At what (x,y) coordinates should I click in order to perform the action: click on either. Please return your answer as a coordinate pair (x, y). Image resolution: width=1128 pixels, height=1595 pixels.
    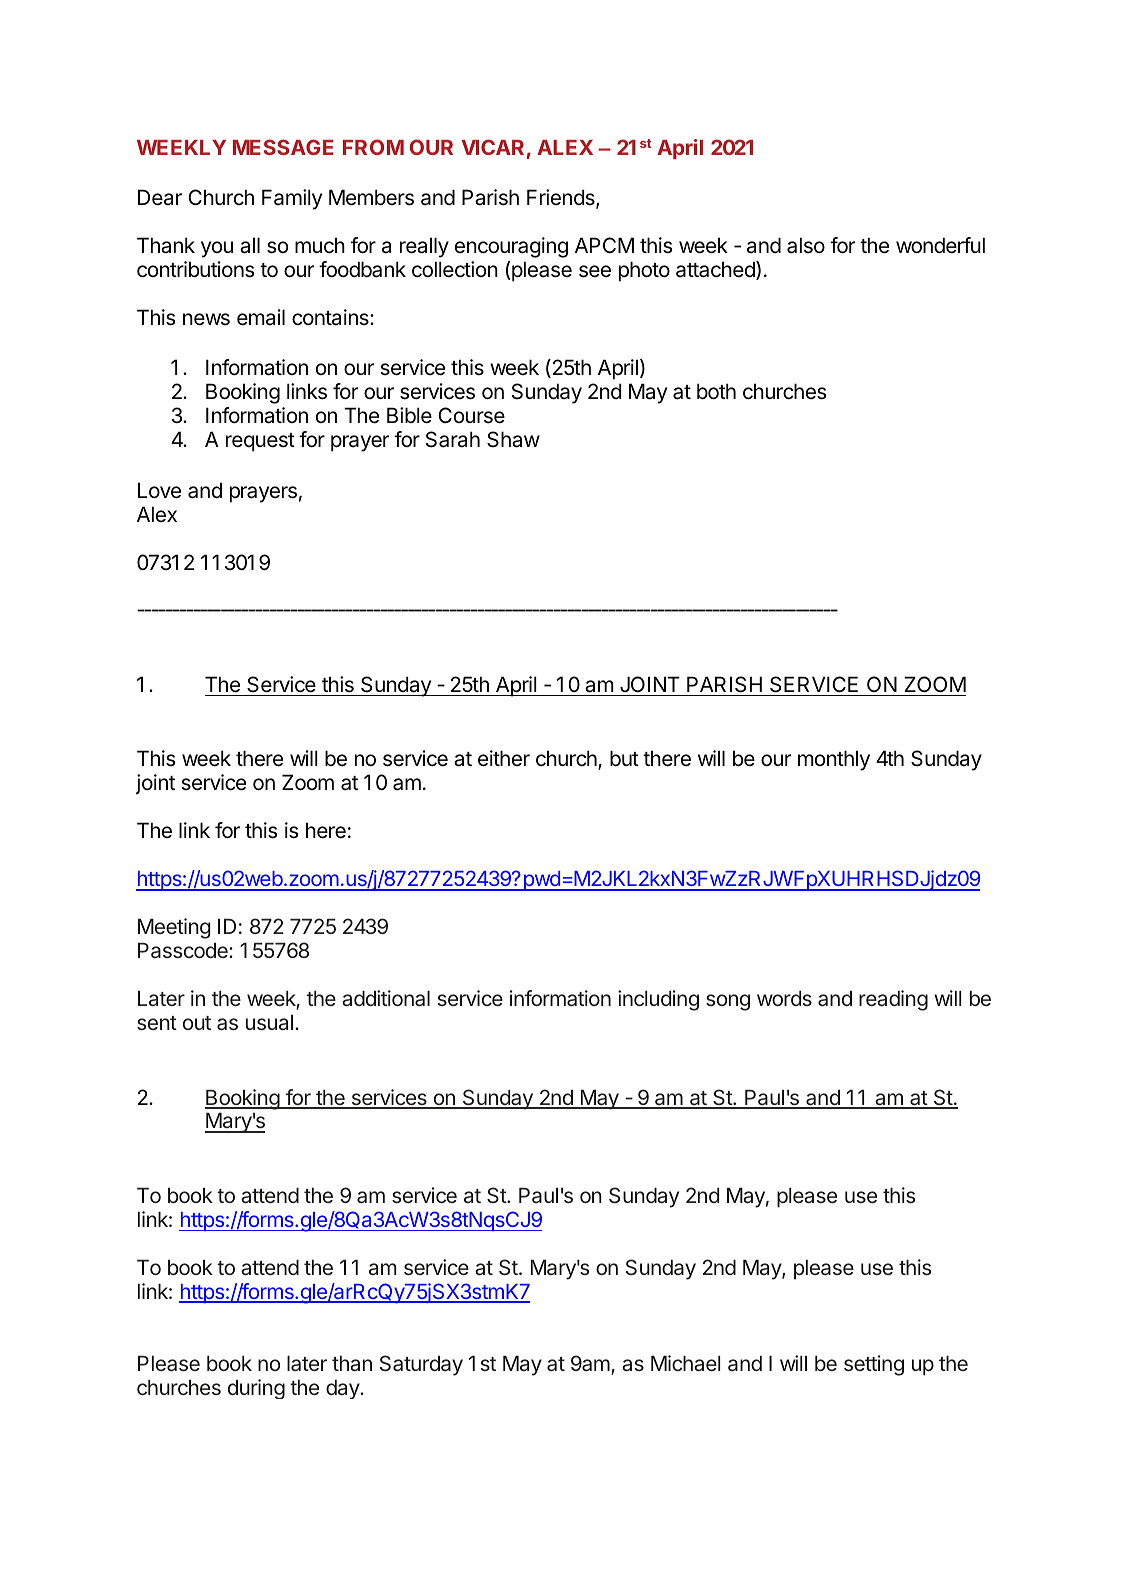
    Looking at the image, I should click on (504, 758).
